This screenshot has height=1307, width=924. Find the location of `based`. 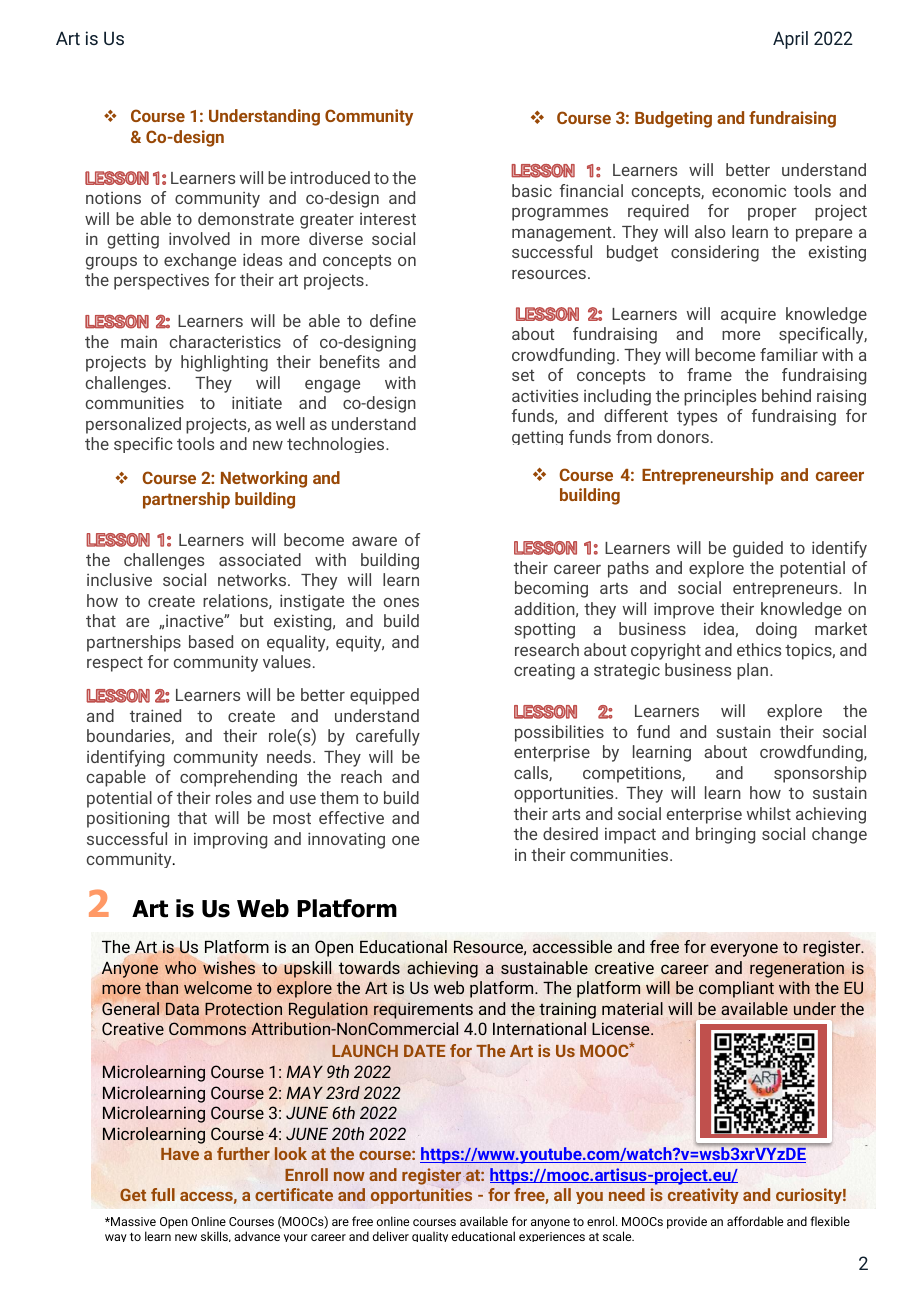

based is located at coordinates (211, 641).
